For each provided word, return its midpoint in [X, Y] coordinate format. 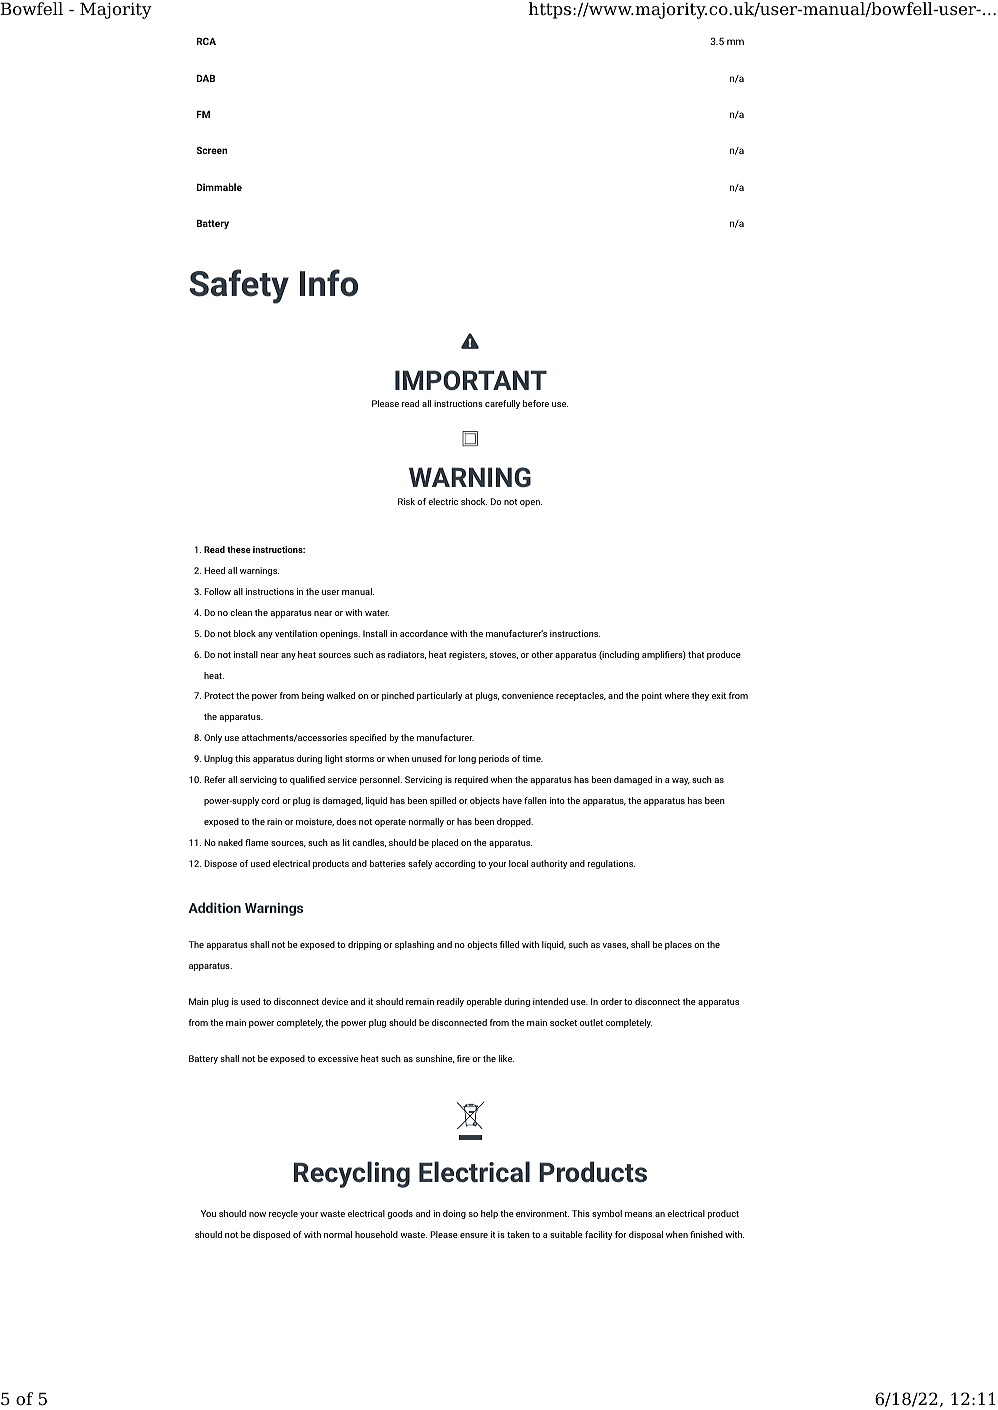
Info [329, 283]
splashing [414, 945]
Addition [214, 907]
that [696, 654]
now [257, 1214]
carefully [502, 404]
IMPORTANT [471, 380]
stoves [504, 655]
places [678, 945]
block [245, 633]
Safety [239, 286]
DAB [206, 78]
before [536, 403]
